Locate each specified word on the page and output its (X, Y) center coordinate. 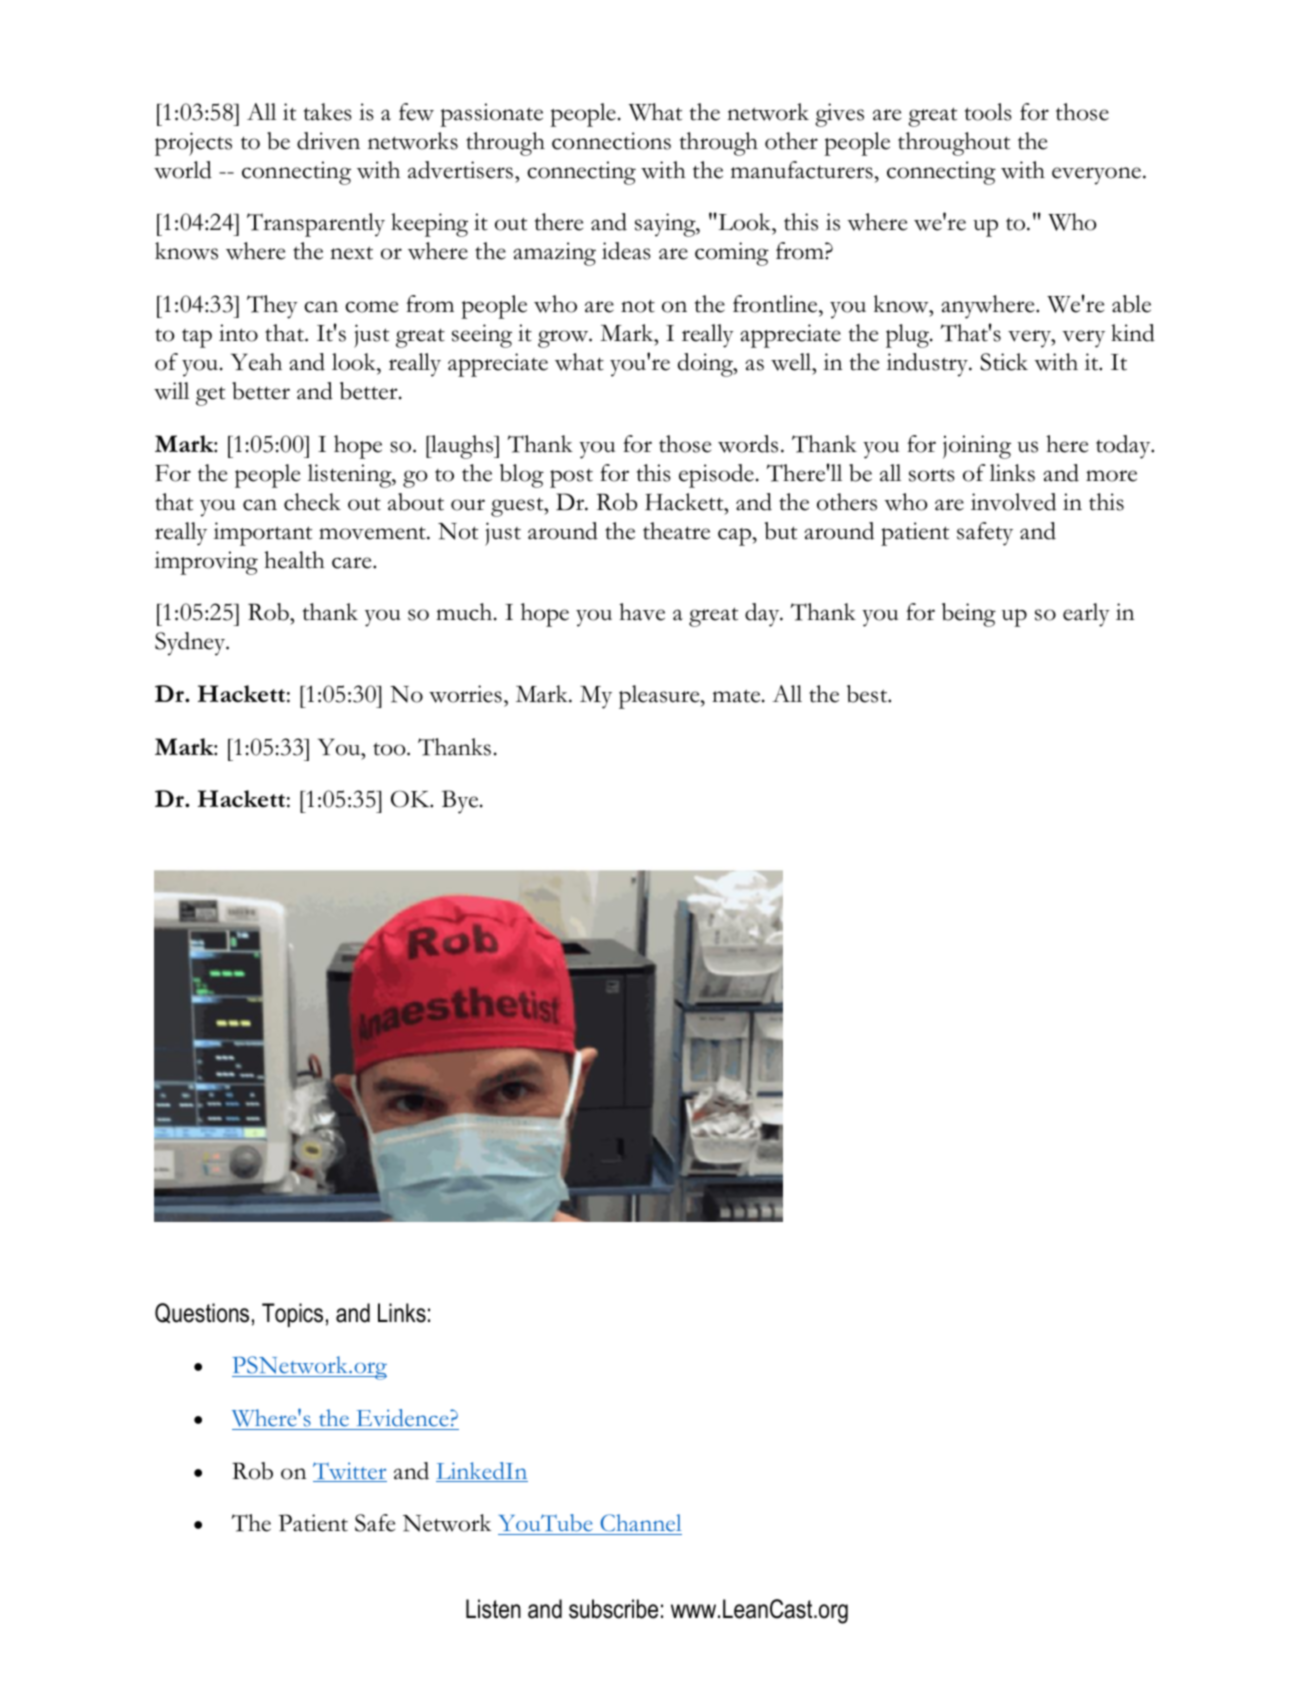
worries (465, 694)
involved (1013, 502)
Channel (640, 1524)
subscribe (613, 1609)
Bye (461, 802)
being (969, 615)
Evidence (402, 1419)
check (312, 502)
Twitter (350, 1472)
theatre (676, 531)
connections (611, 141)
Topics (292, 1315)
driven (328, 141)
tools (988, 112)
